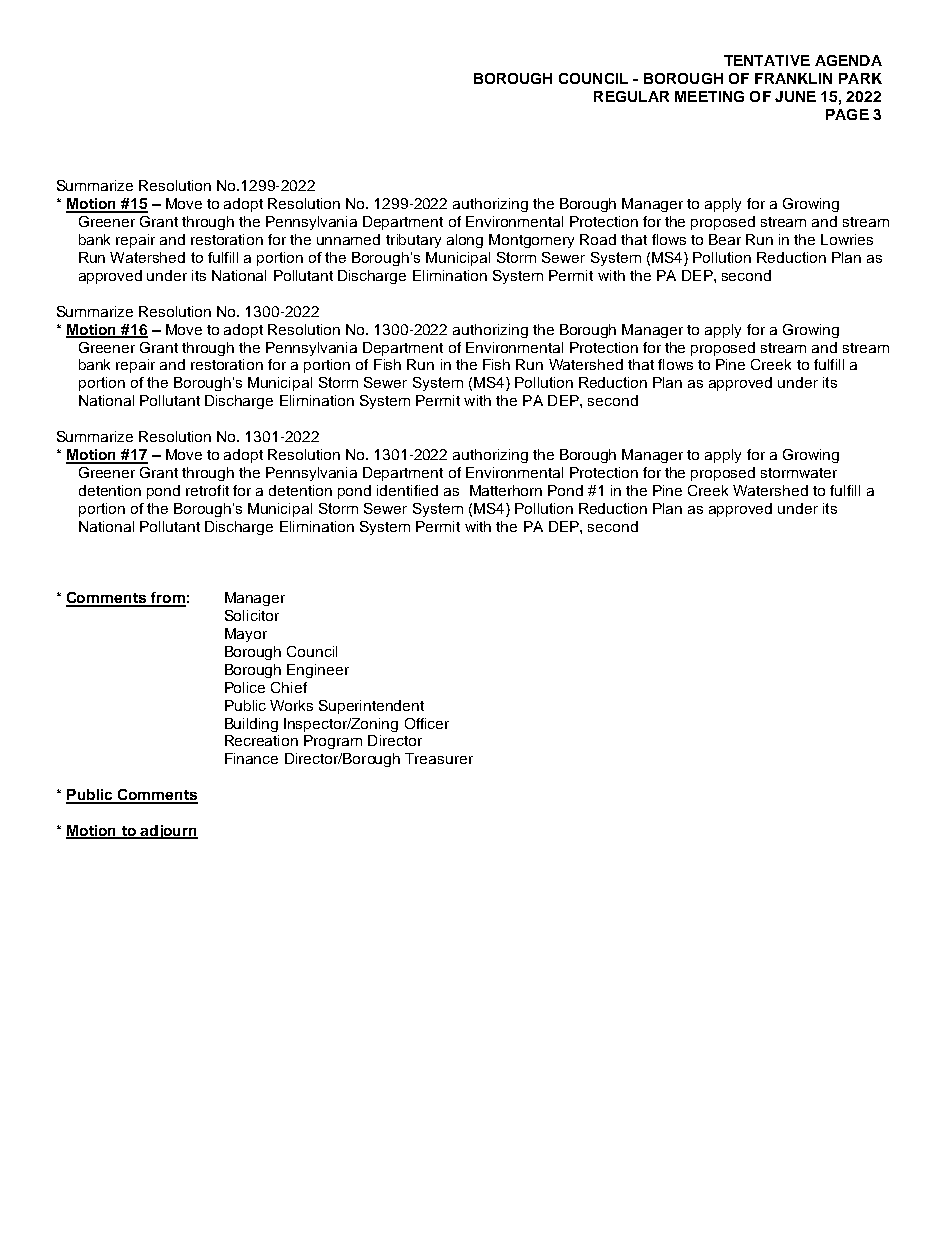 This screenshot has height=1233, width=952. I want to click on Montgomery, so click(531, 241).
